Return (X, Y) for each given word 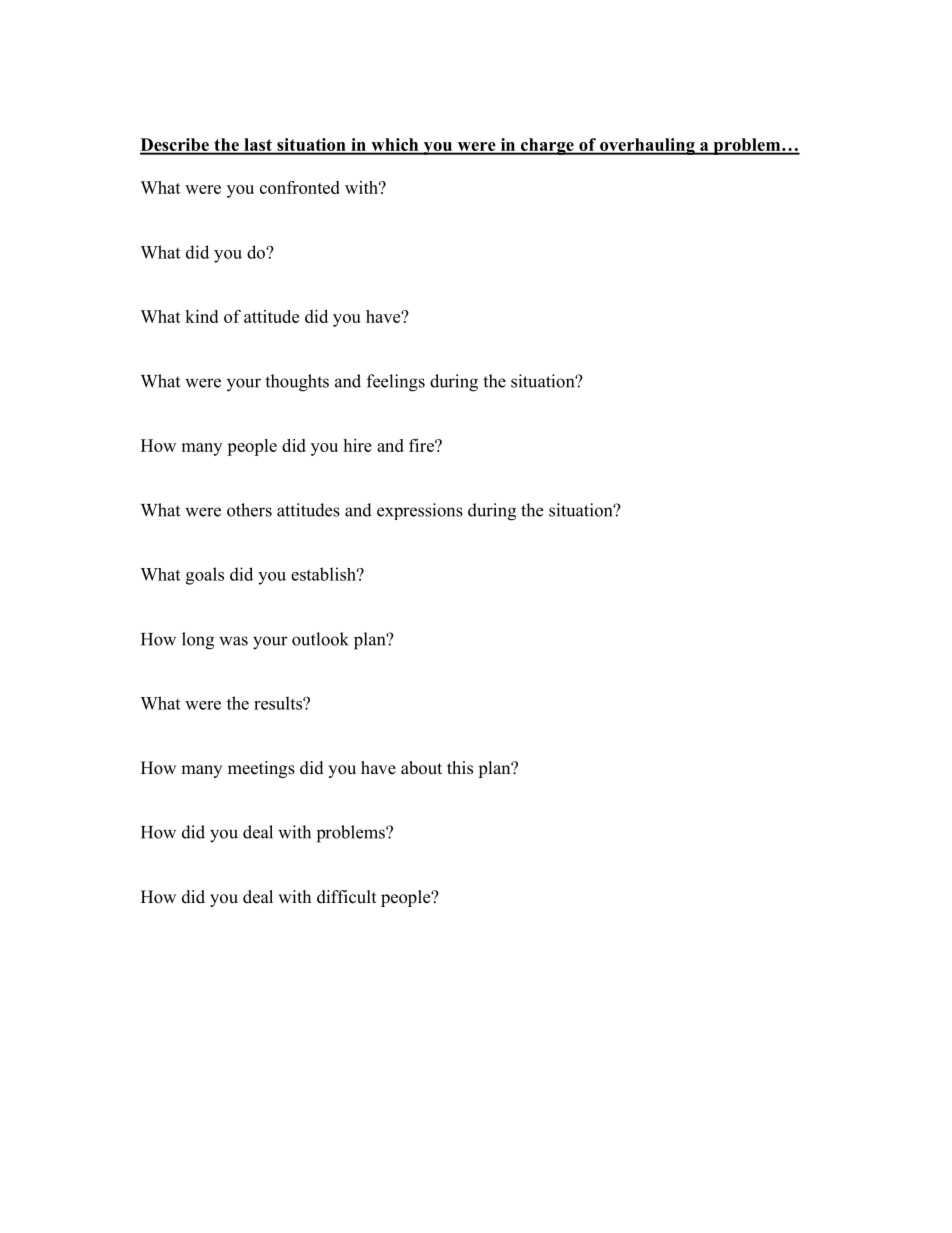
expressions (420, 511)
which (395, 146)
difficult (346, 897)
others (249, 510)
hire (357, 445)
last (258, 146)
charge (547, 146)
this (460, 768)
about (421, 768)
